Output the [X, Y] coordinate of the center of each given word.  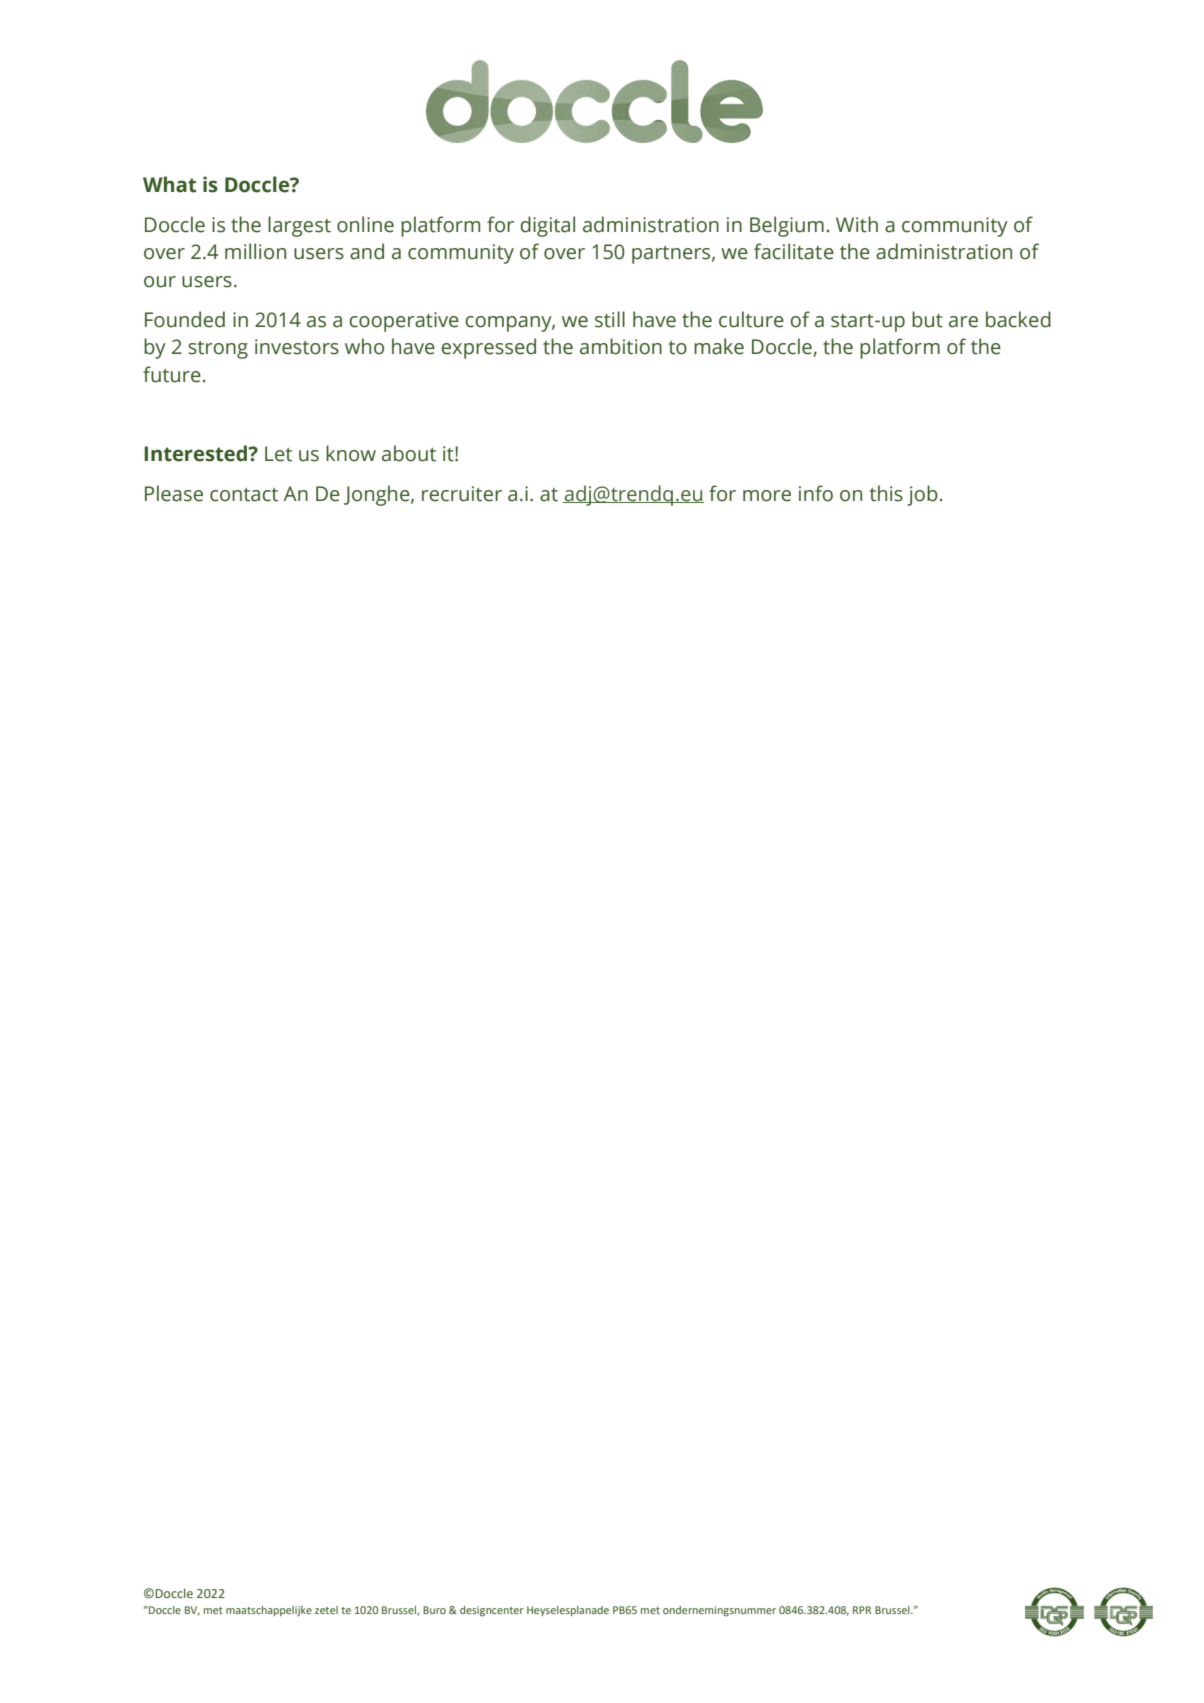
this [886, 493]
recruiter [462, 494]
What [169, 184]
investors [297, 347]
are [963, 322]
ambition [621, 346]
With [857, 224]
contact [244, 495]
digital [547, 226]
